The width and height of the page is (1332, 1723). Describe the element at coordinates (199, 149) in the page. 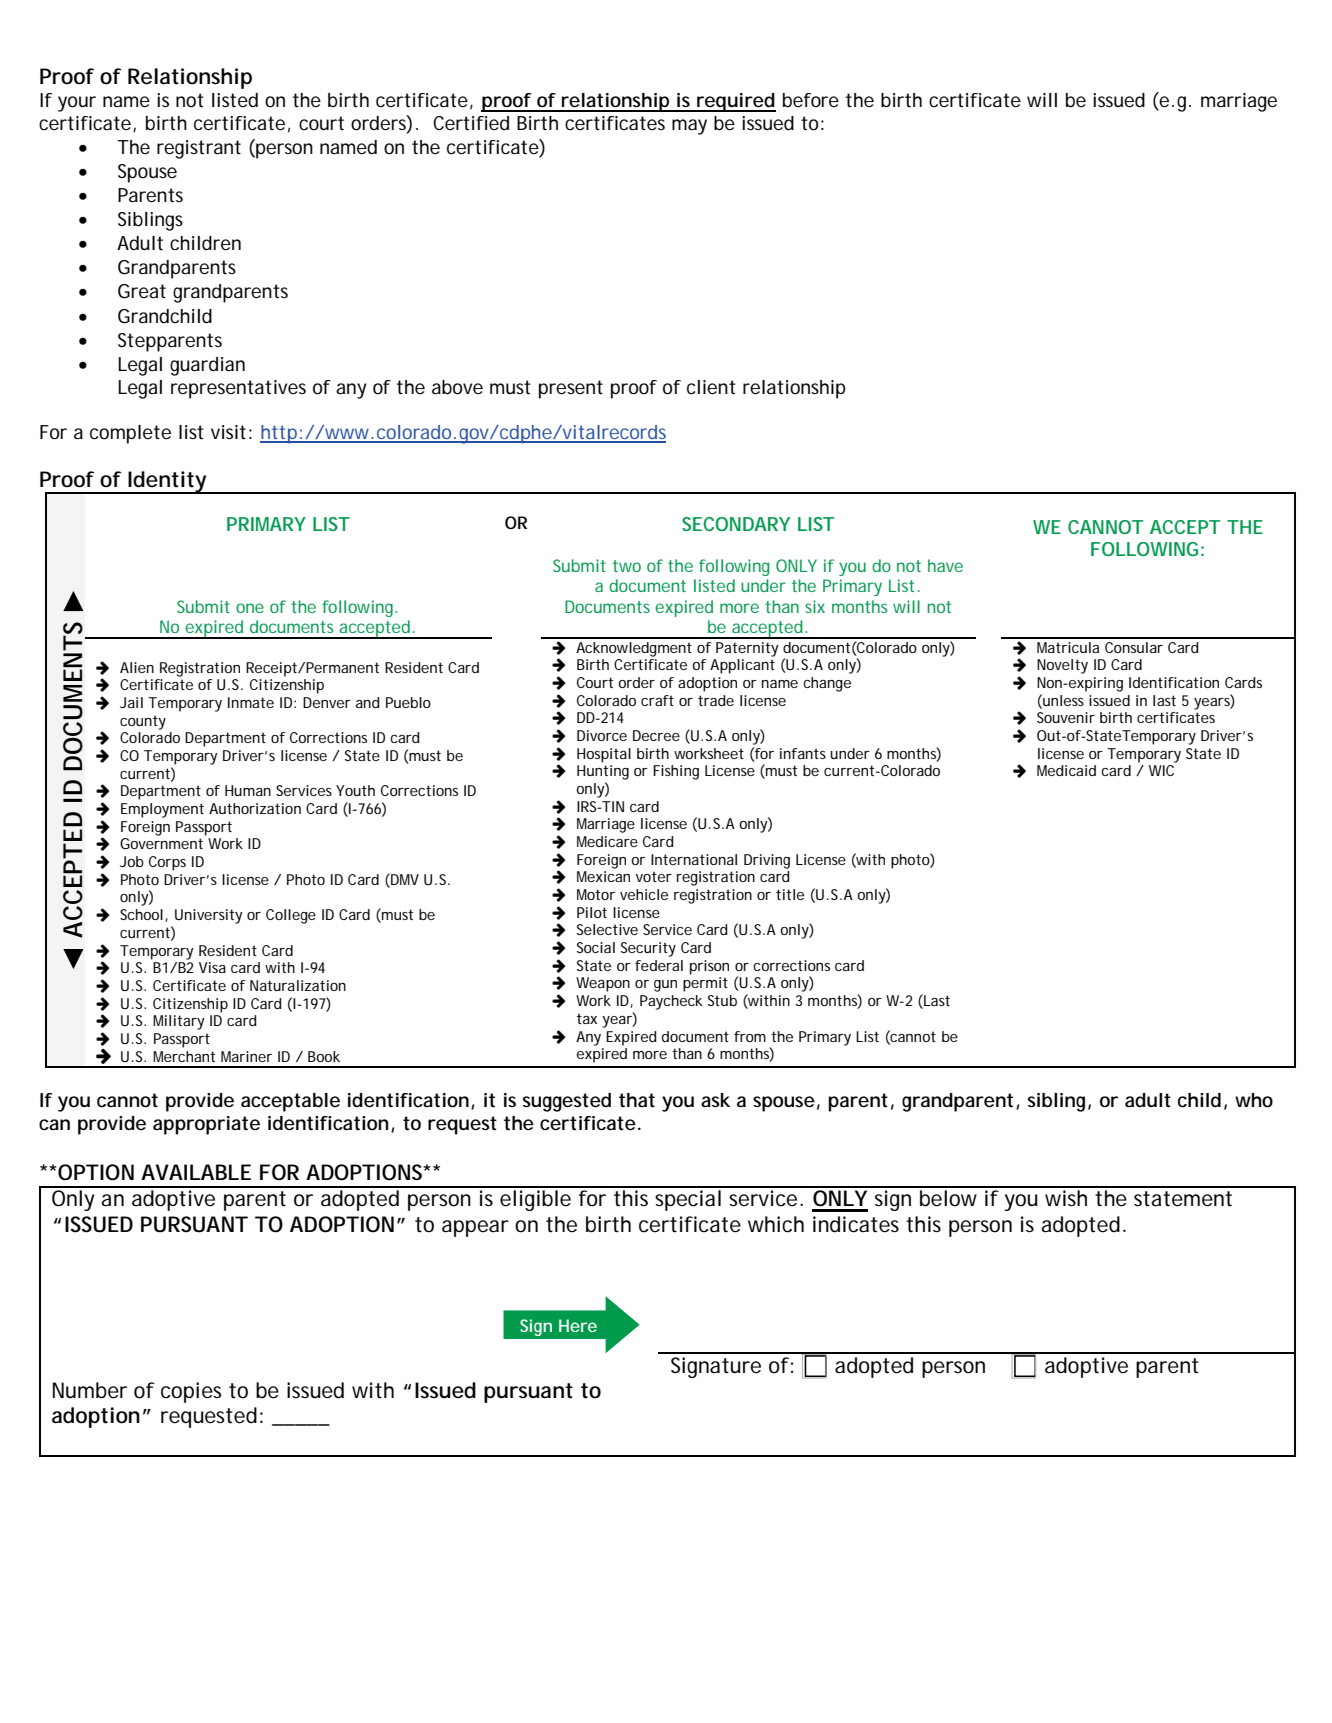

I see `registrant` at that location.
